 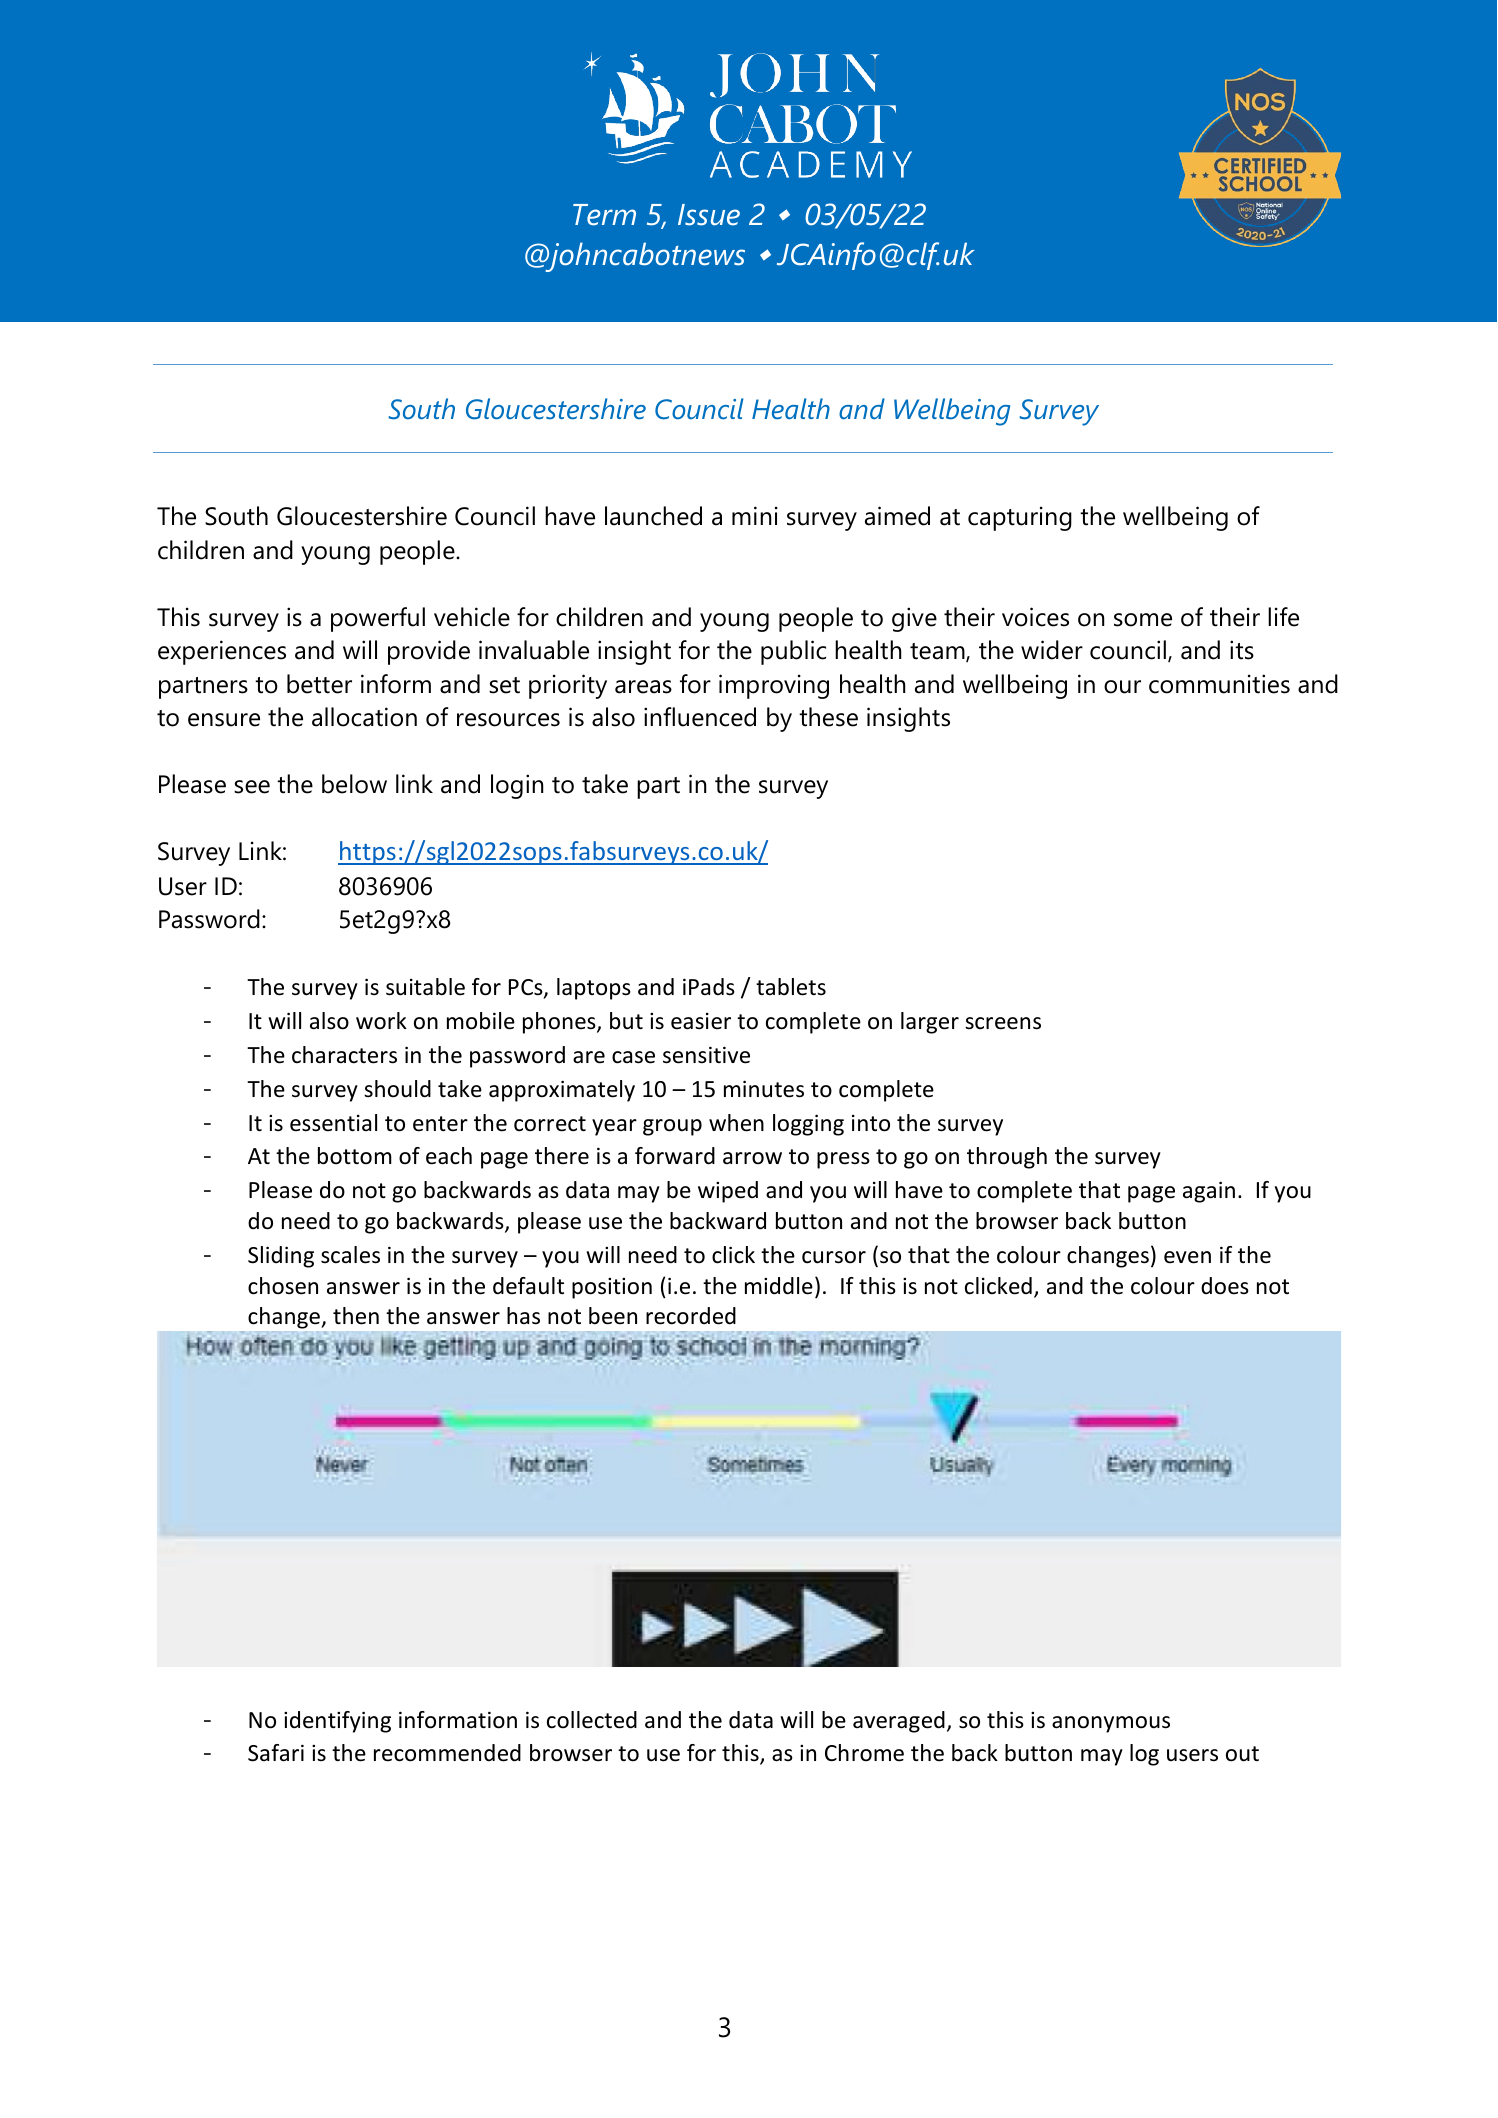 I want to click on identifying, so click(x=337, y=1722).
